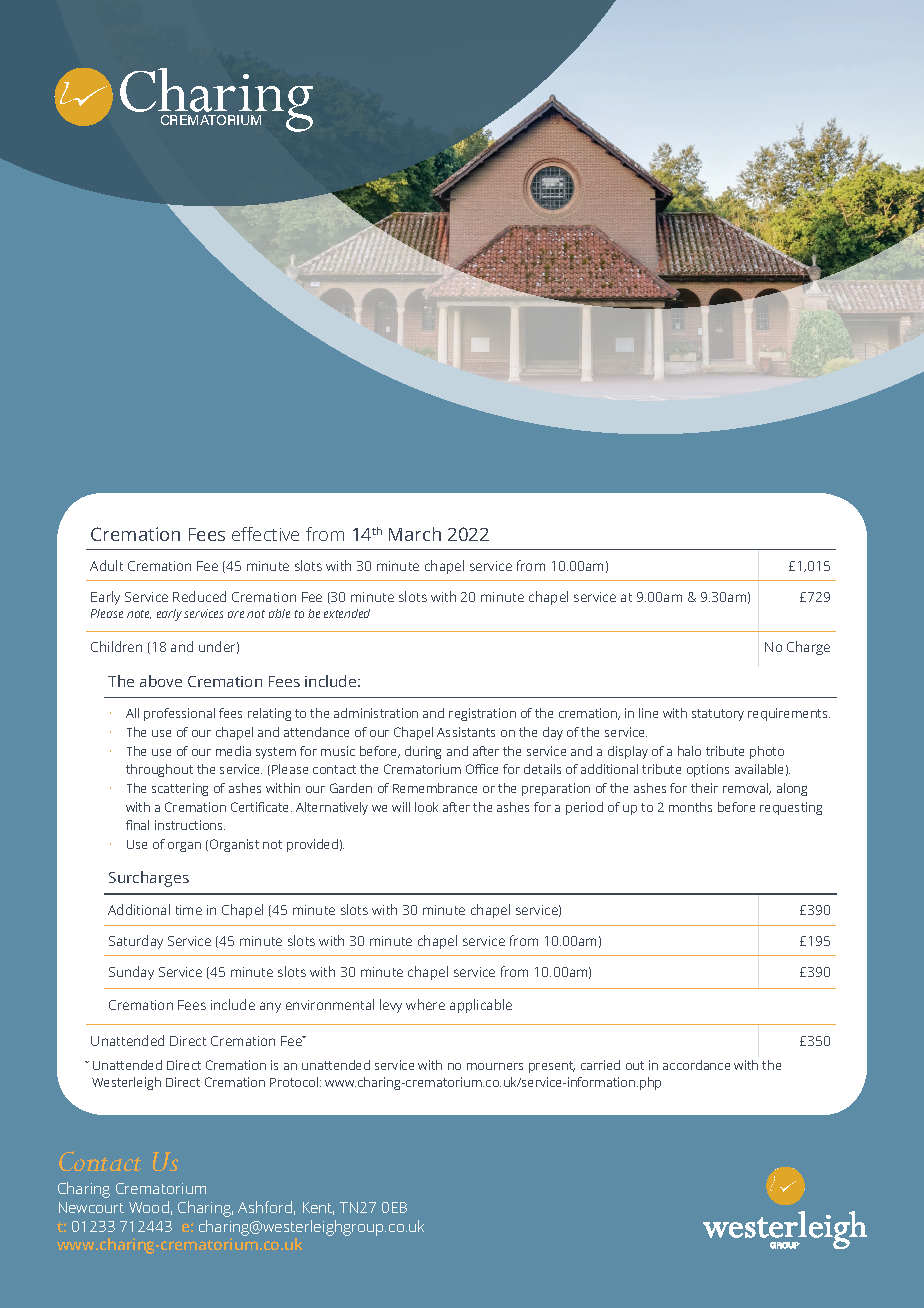  What do you see at coordinates (415, 534) in the screenshot?
I see `March` at bounding box center [415, 534].
